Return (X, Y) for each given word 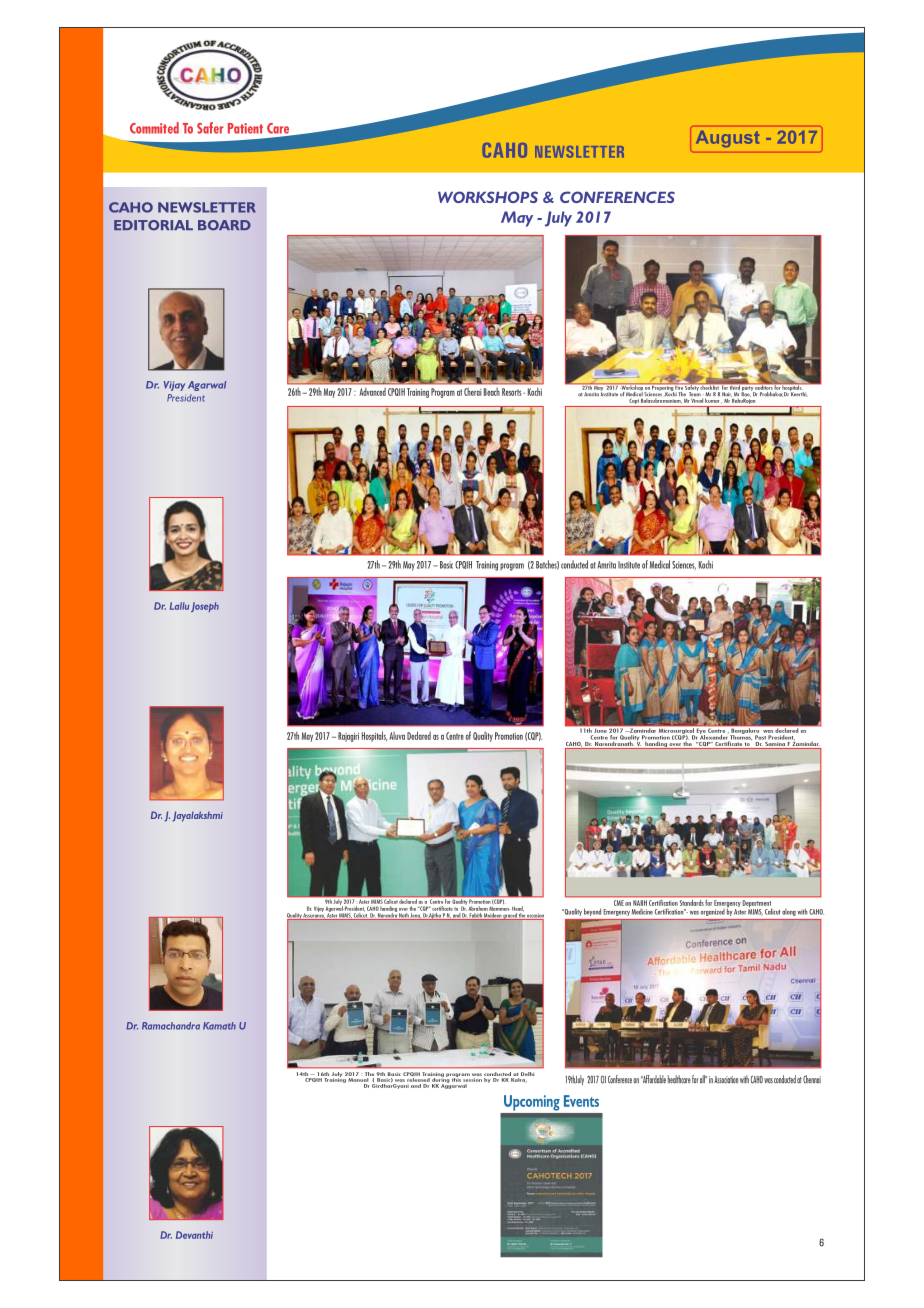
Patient (245, 128)
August (727, 139)
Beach (491, 392)
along (789, 913)
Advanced (373, 392)
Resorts (513, 392)
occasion (535, 916)
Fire (679, 386)
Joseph (205, 607)
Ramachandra (171, 1026)
